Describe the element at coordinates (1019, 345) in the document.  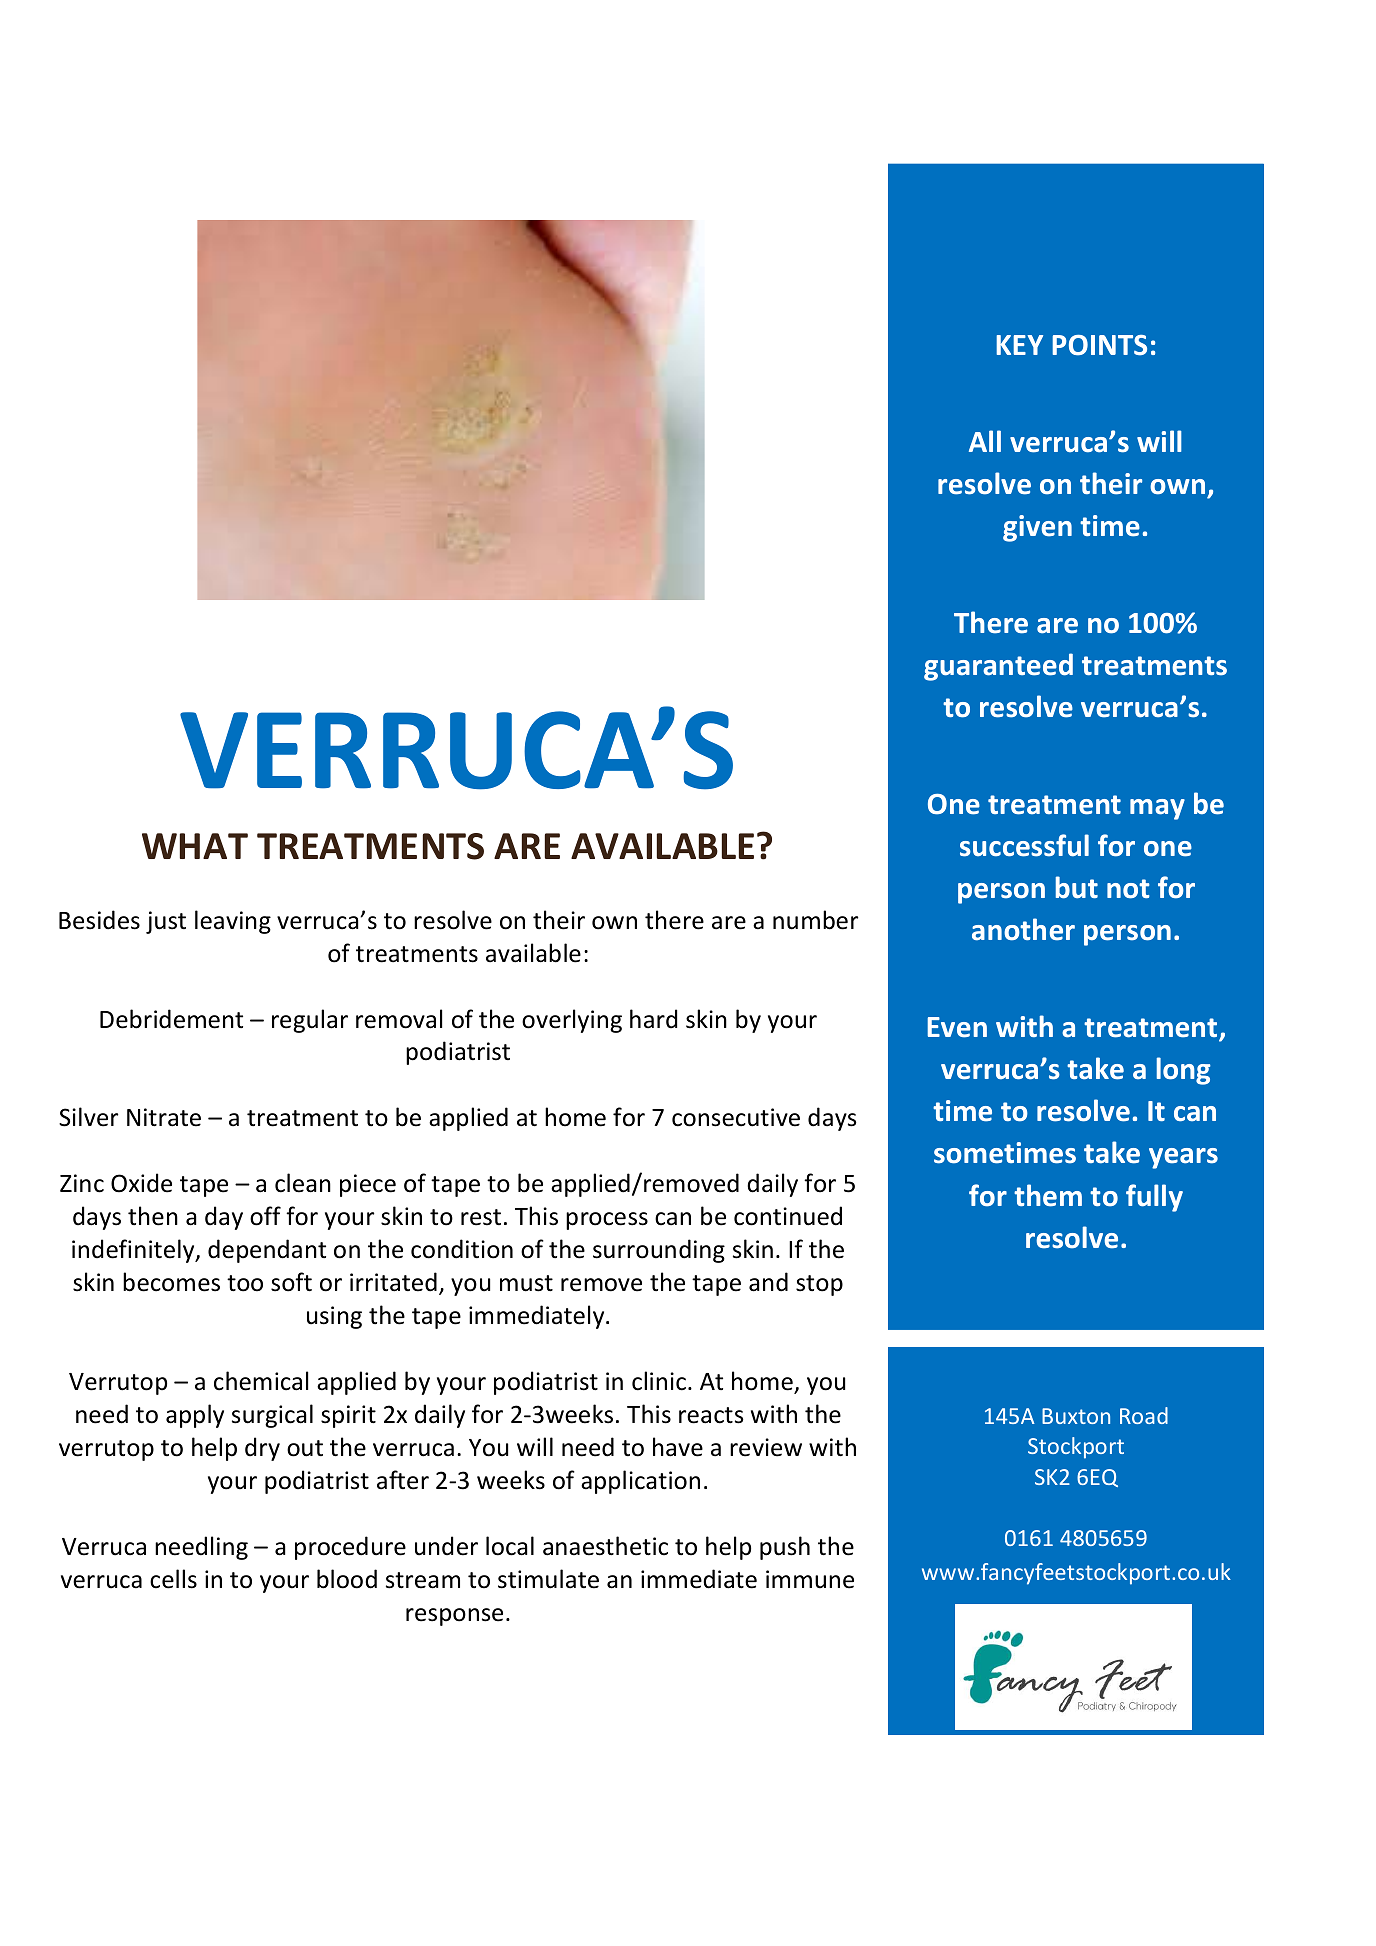
I see `KEY` at that location.
